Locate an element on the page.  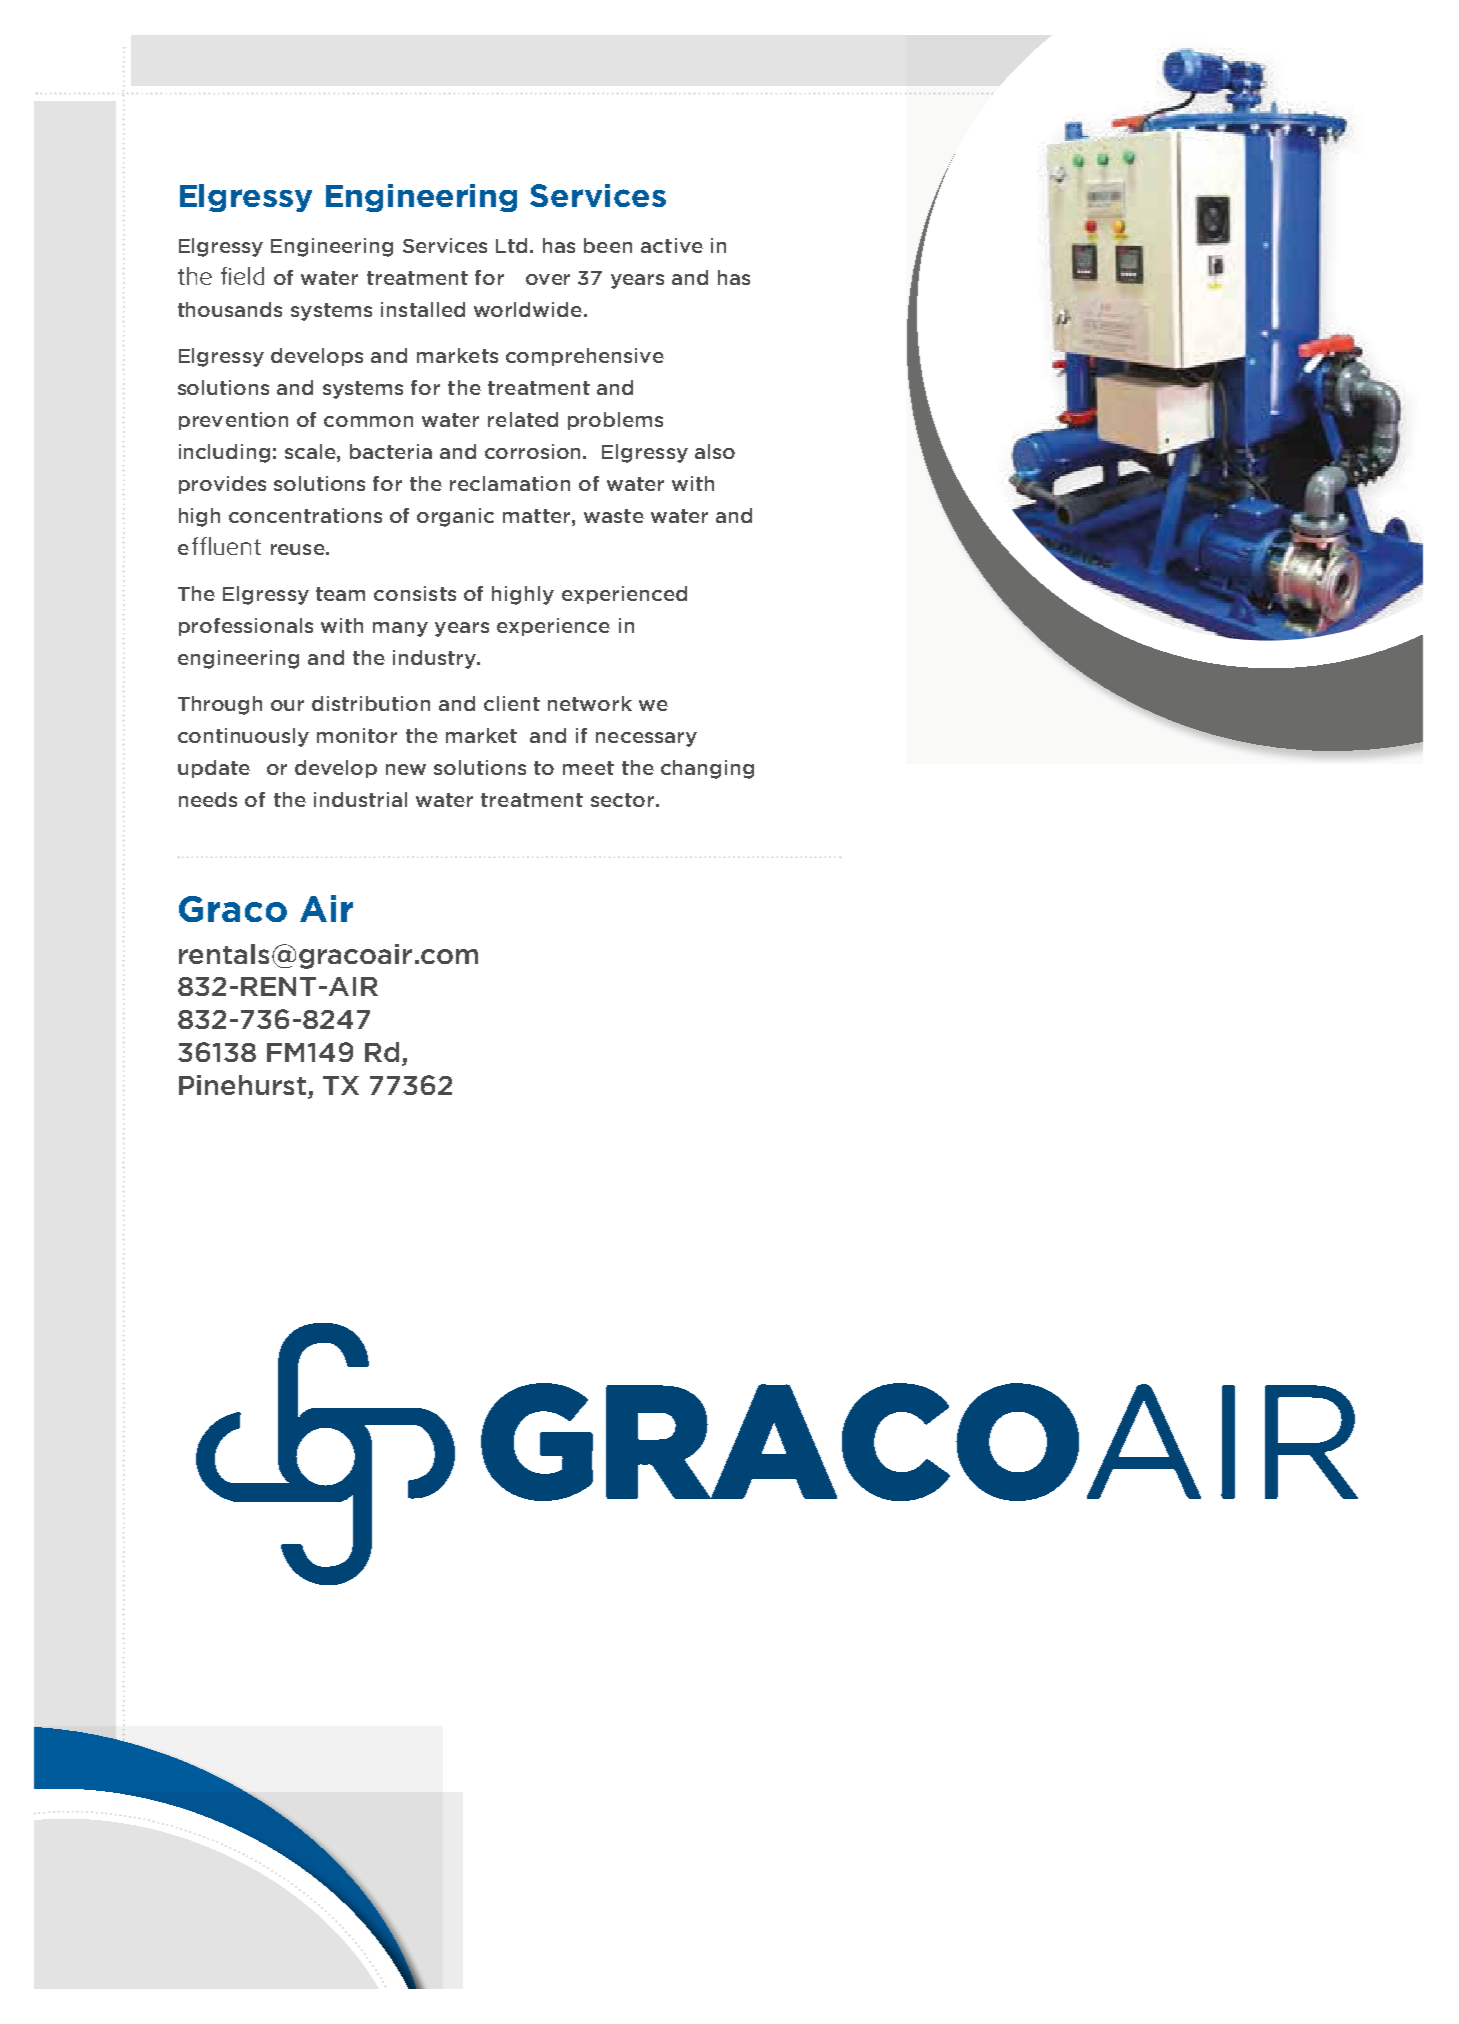
problems is located at coordinates (615, 421).
